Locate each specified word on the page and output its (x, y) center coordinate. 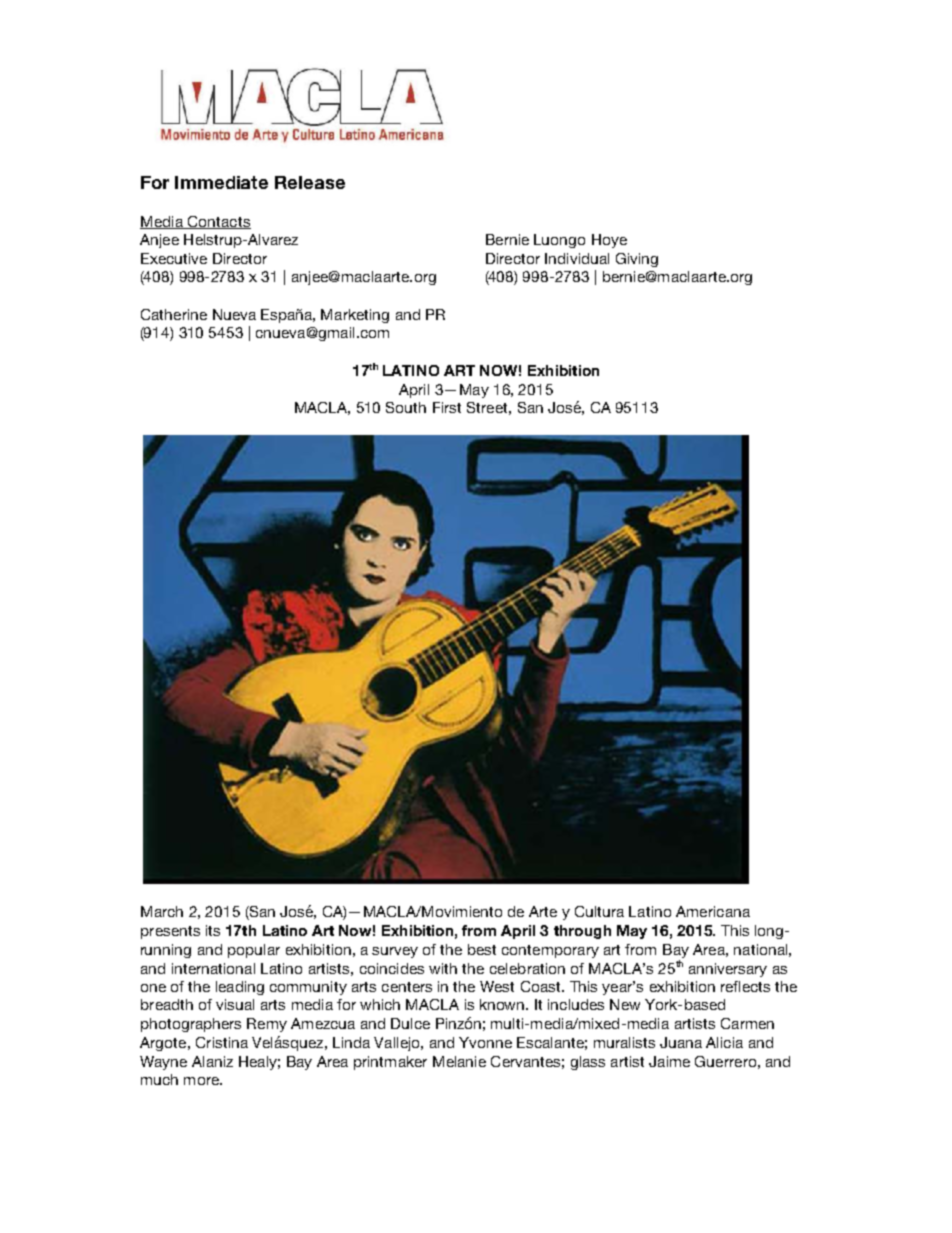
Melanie (459, 1061)
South (406, 407)
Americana (713, 911)
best (482, 949)
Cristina (222, 1042)
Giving (637, 260)
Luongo (559, 241)
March (162, 911)
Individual (577, 258)
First (447, 407)
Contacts (218, 222)
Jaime (669, 1061)
